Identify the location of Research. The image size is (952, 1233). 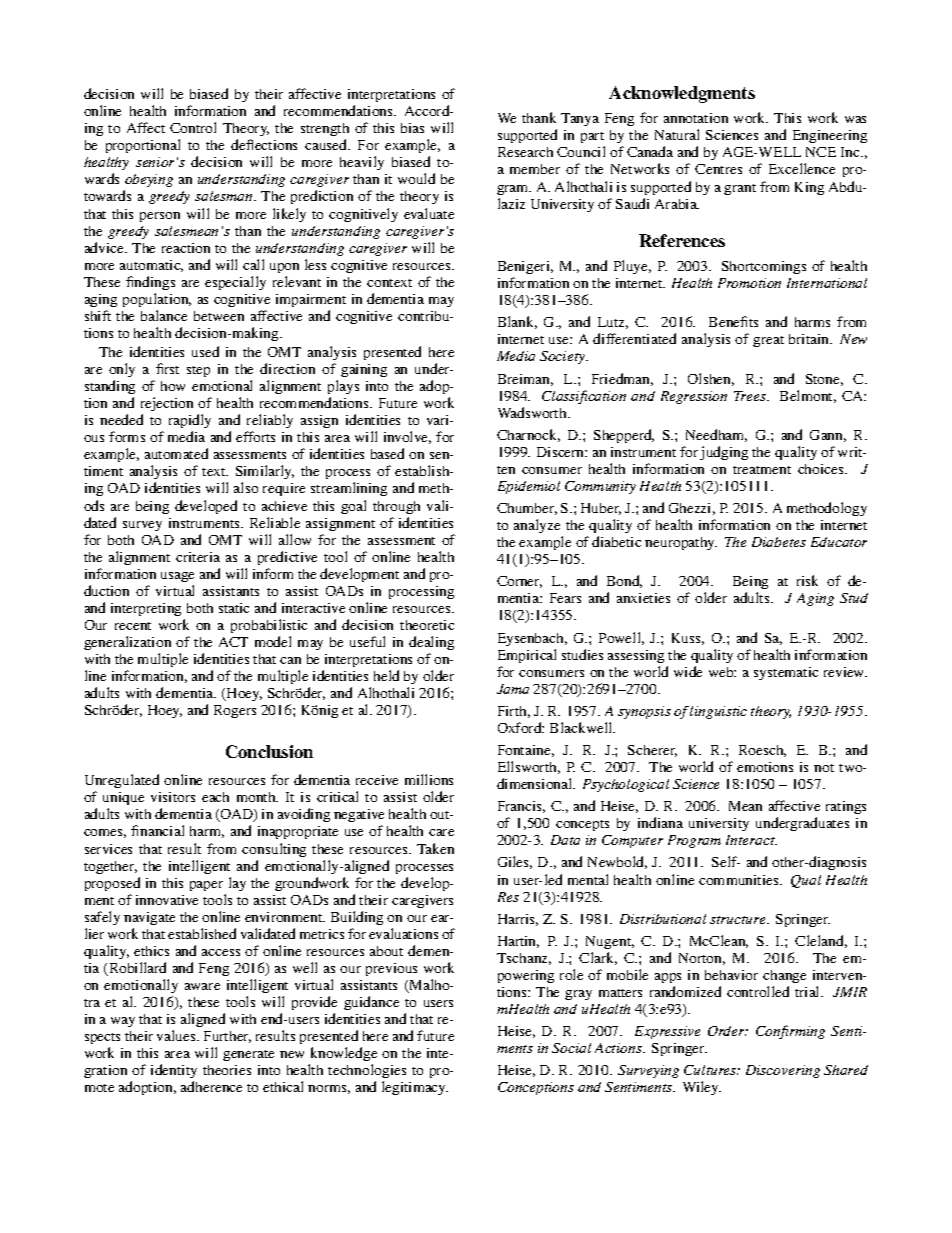
(525, 152).
